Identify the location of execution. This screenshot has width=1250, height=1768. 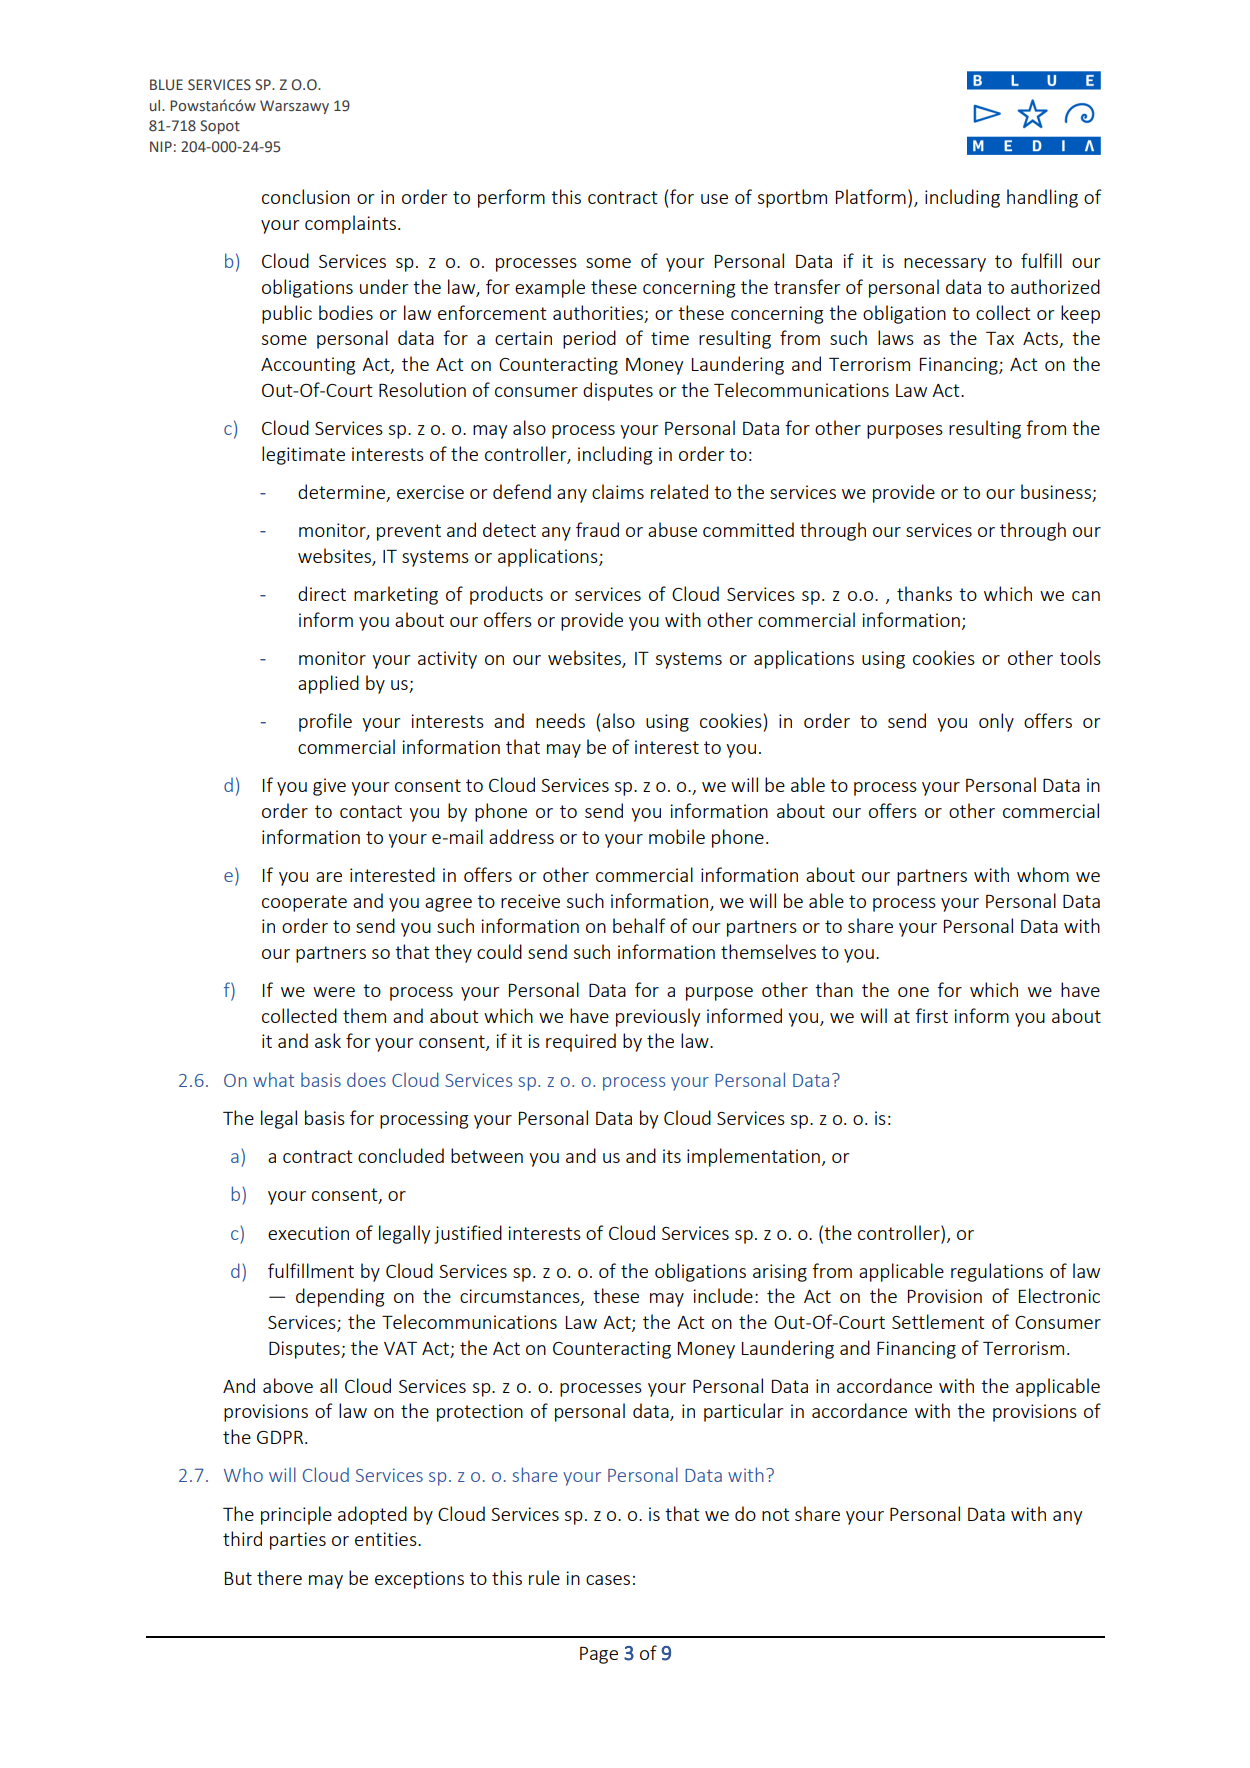
(308, 1233).
